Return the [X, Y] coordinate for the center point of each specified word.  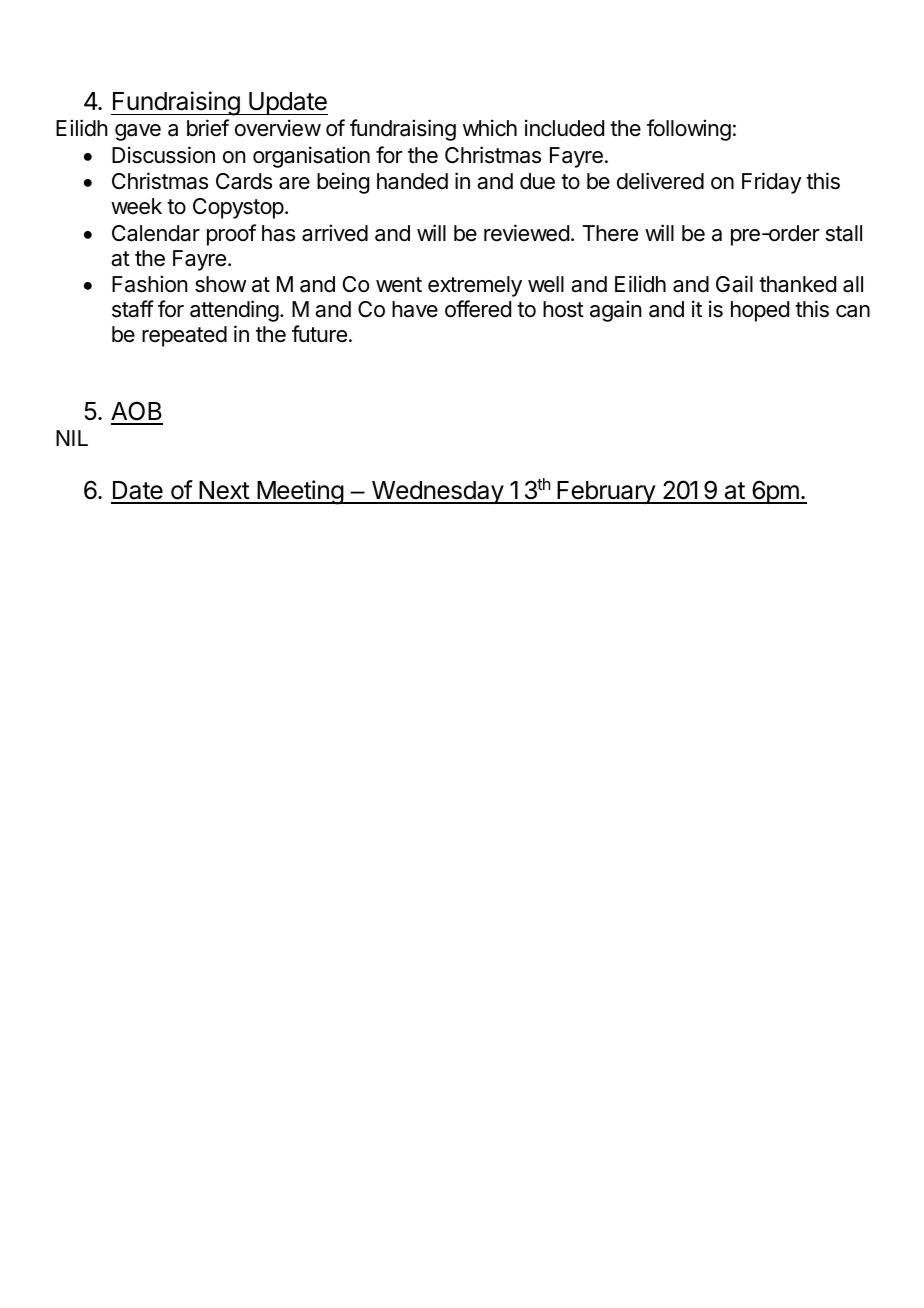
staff [133, 309]
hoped [760, 311]
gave [138, 132]
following [689, 130]
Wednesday [437, 492]
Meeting [300, 492]
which [490, 128]
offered [478, 309]
